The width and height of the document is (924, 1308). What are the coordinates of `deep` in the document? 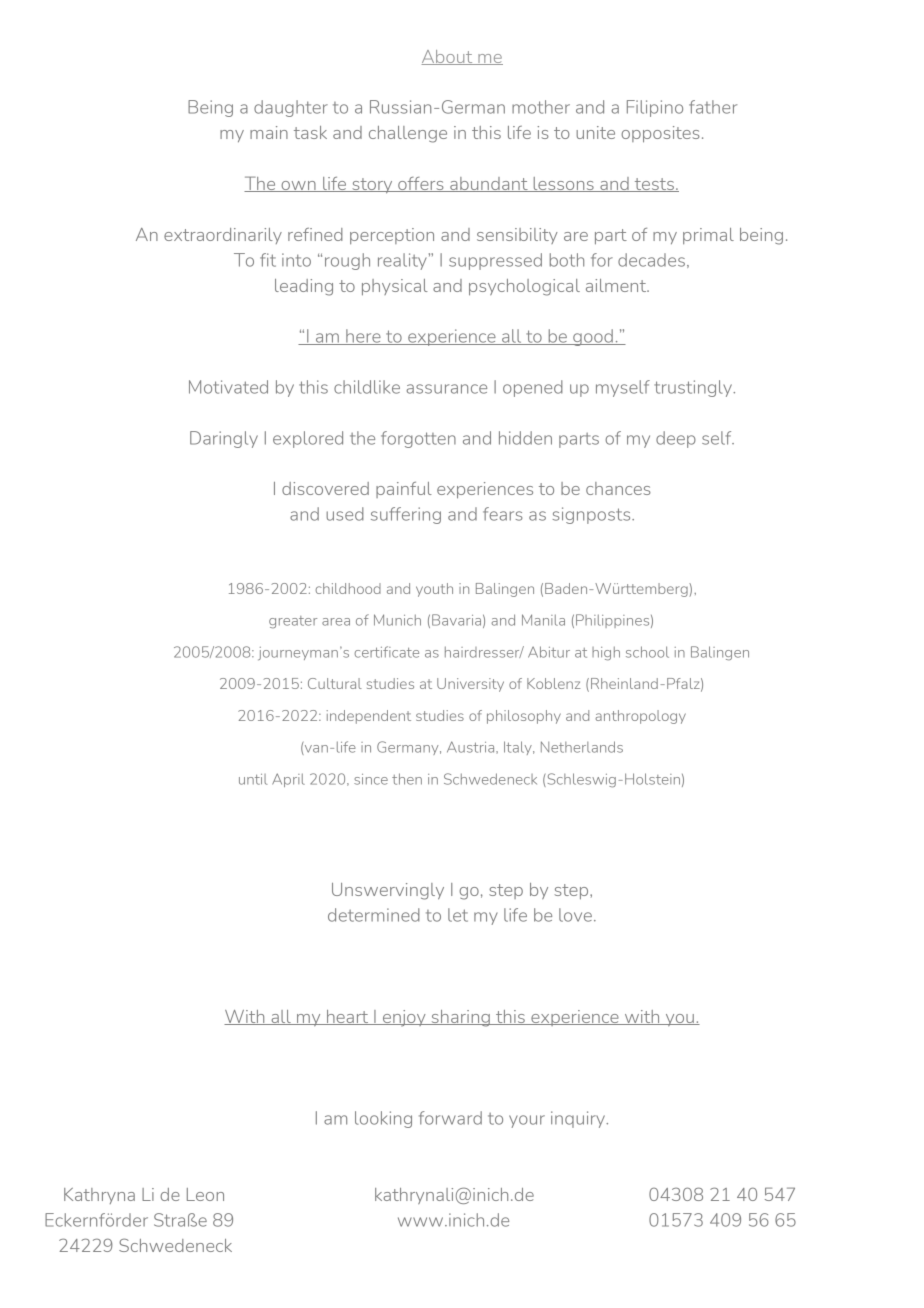 It's located at (676, 439).
